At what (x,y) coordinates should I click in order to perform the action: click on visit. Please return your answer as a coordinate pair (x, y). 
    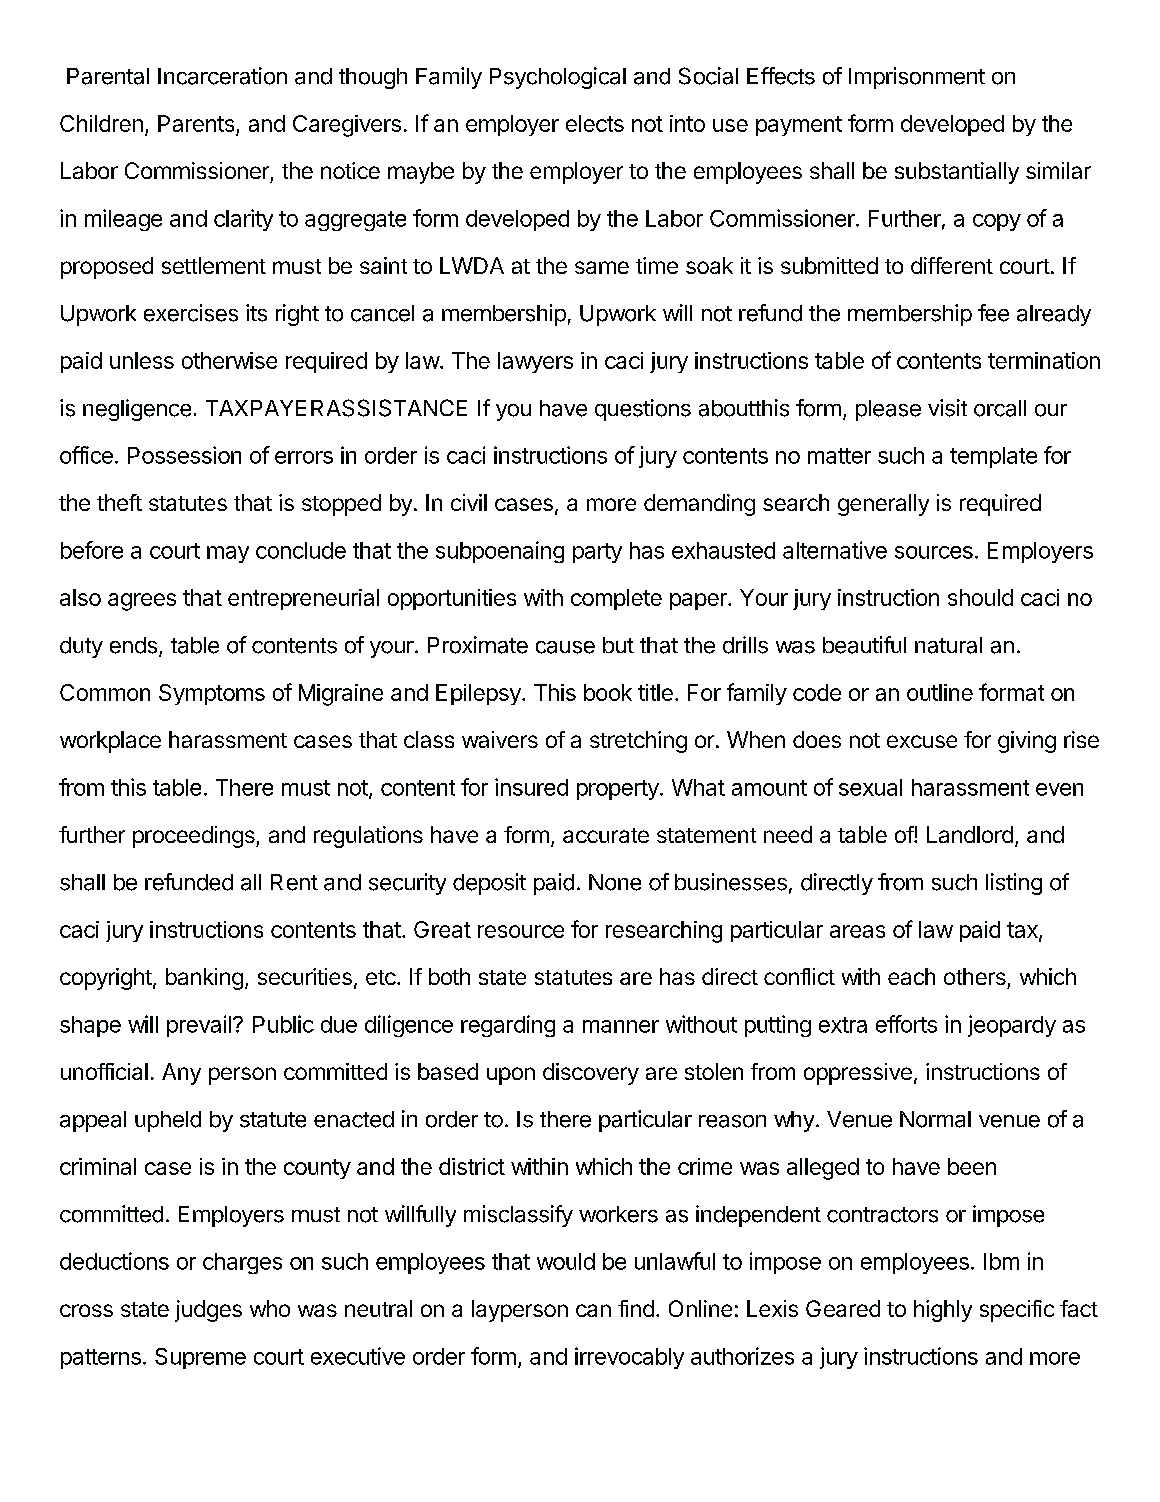
    Looking at the image, I should click on (947, 408).
